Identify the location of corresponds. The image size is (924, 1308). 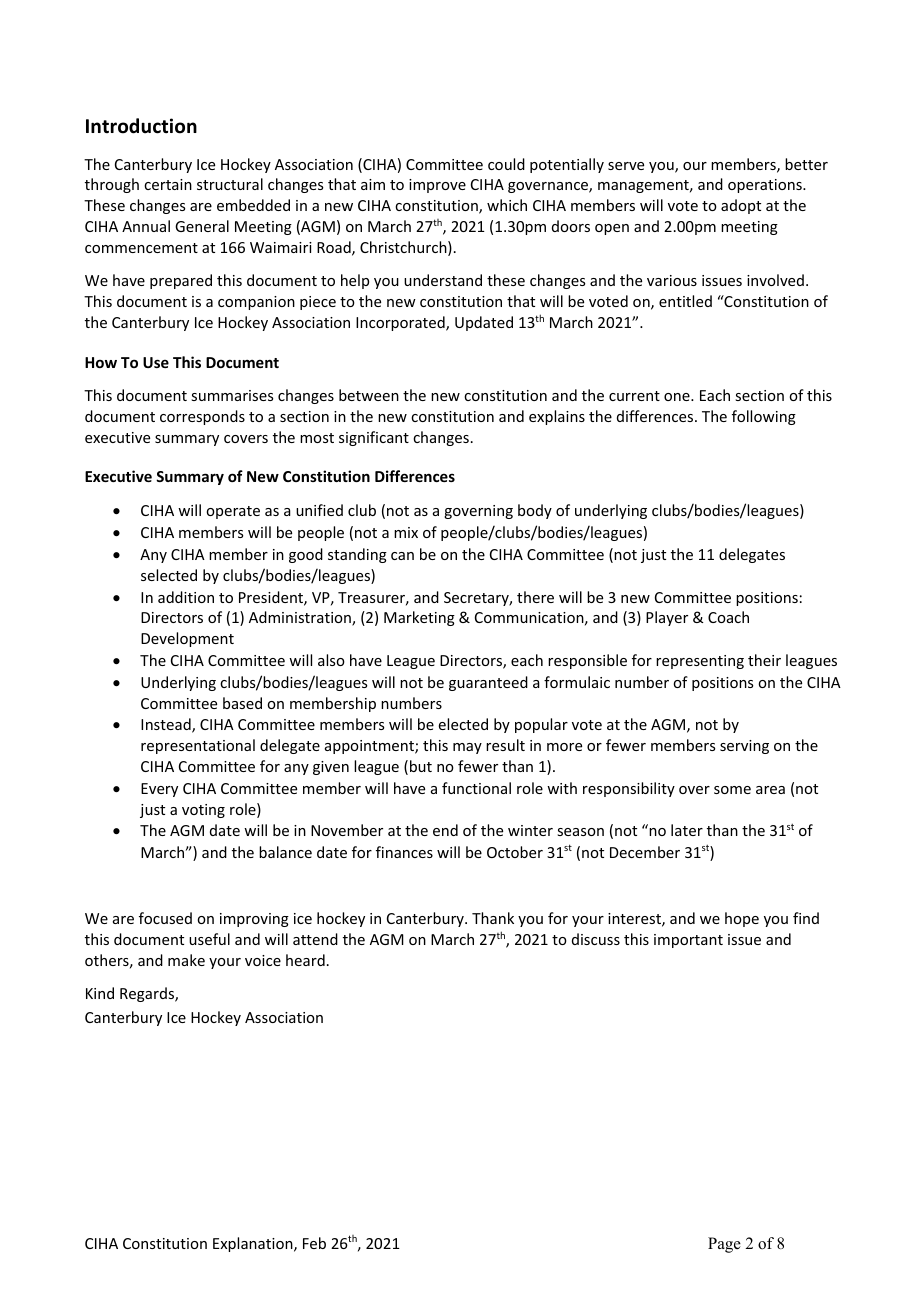
(202, 417).
